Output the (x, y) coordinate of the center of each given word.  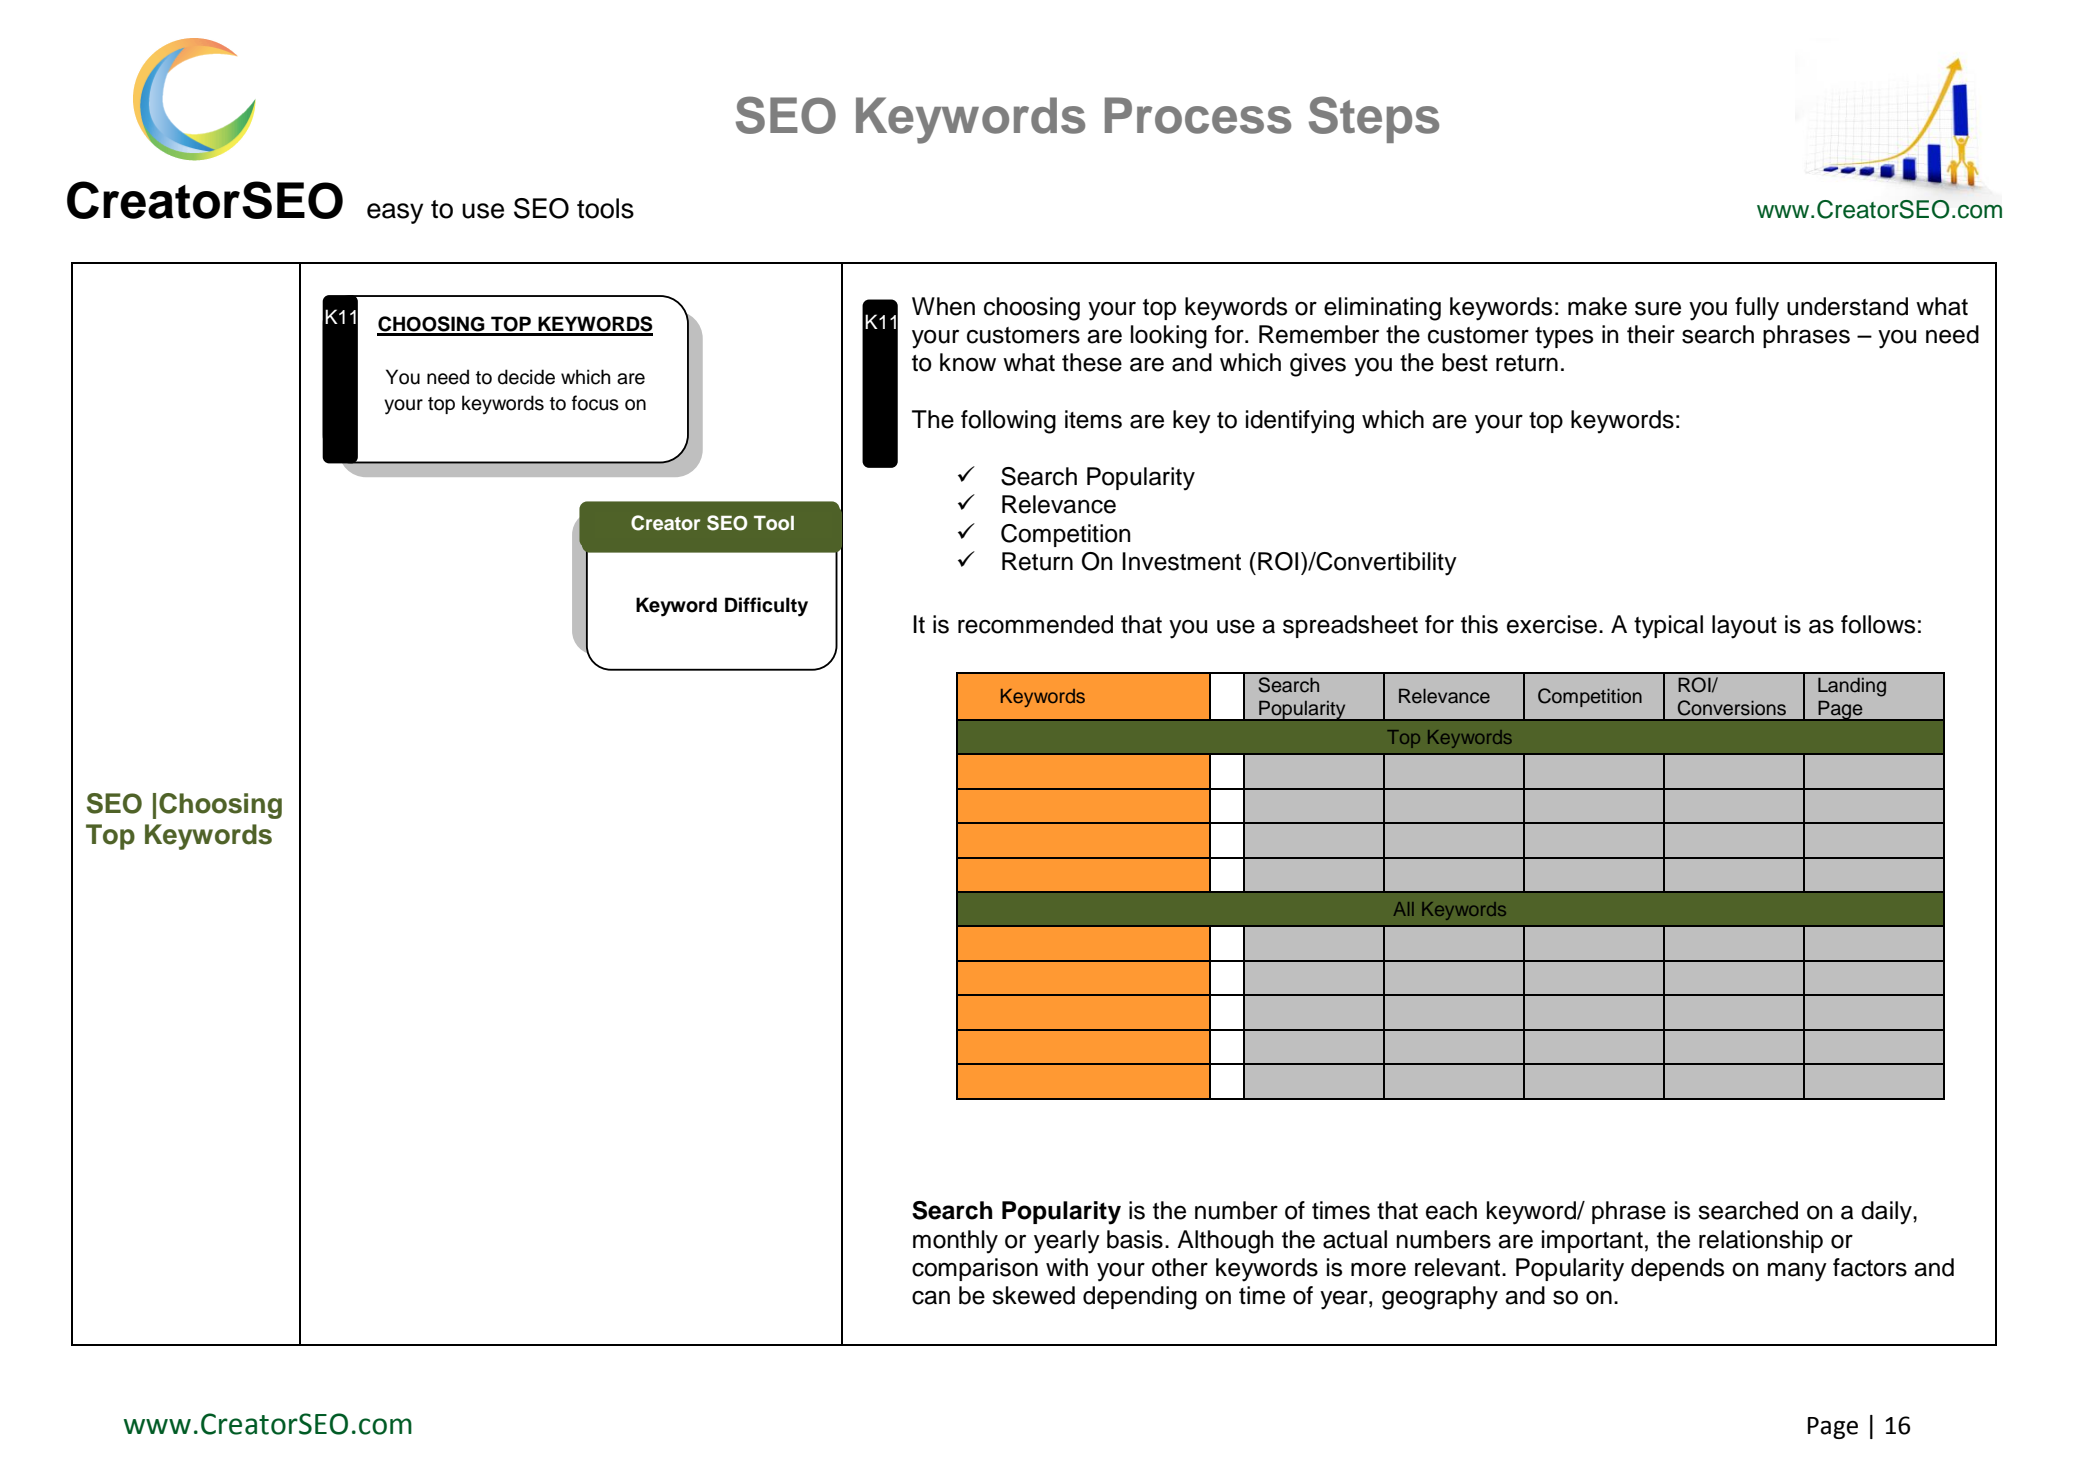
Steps (1374, 119)
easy (395, 213)
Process (1198, 115)
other (1180, 1267)
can (931, 1297)
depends (1677, 1269)
